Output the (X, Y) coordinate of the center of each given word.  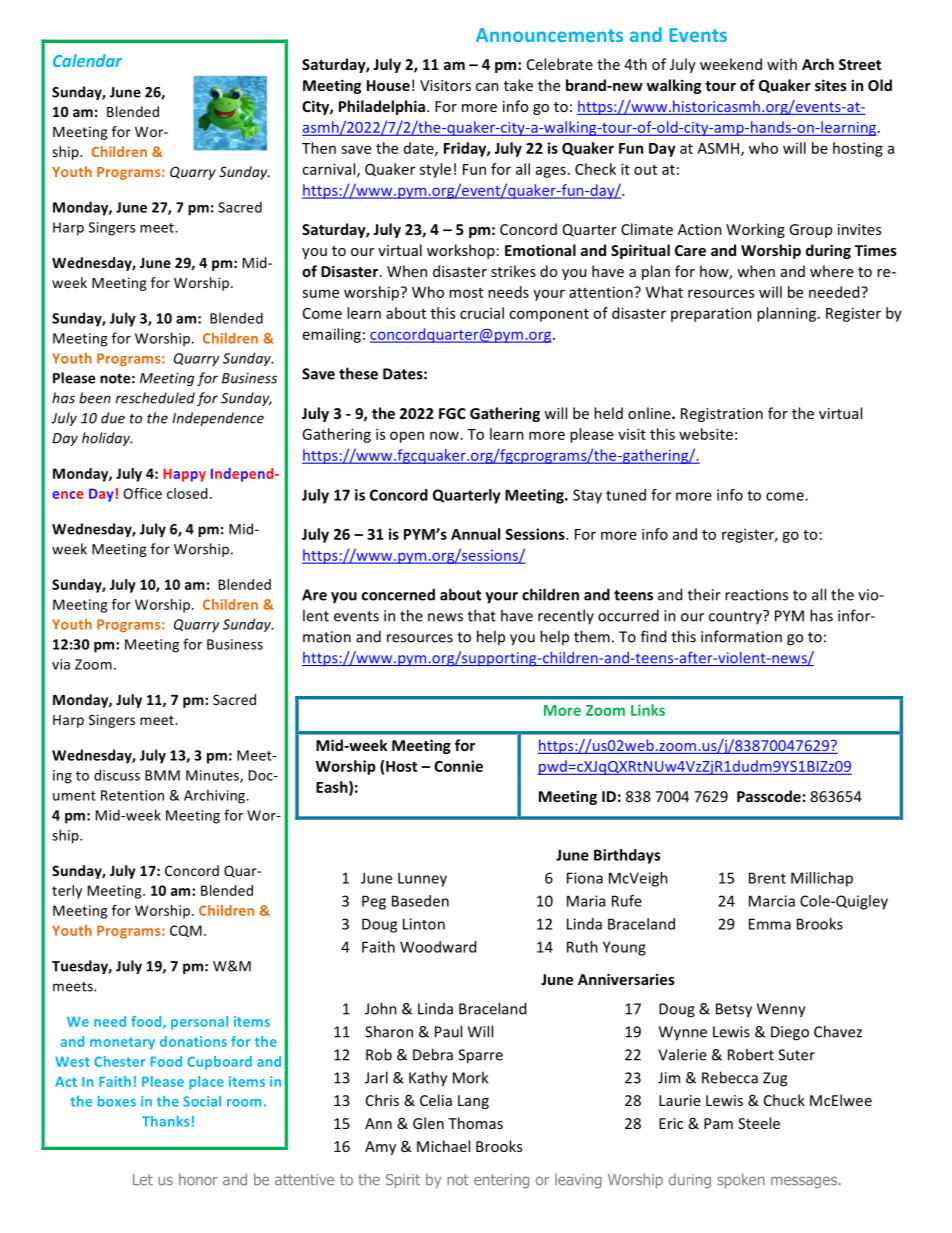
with (782, 64)
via (61, 664)
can (487, 87)
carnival (330, 170)
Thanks (165, 1121)
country (736, 617)
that (482, 615)
